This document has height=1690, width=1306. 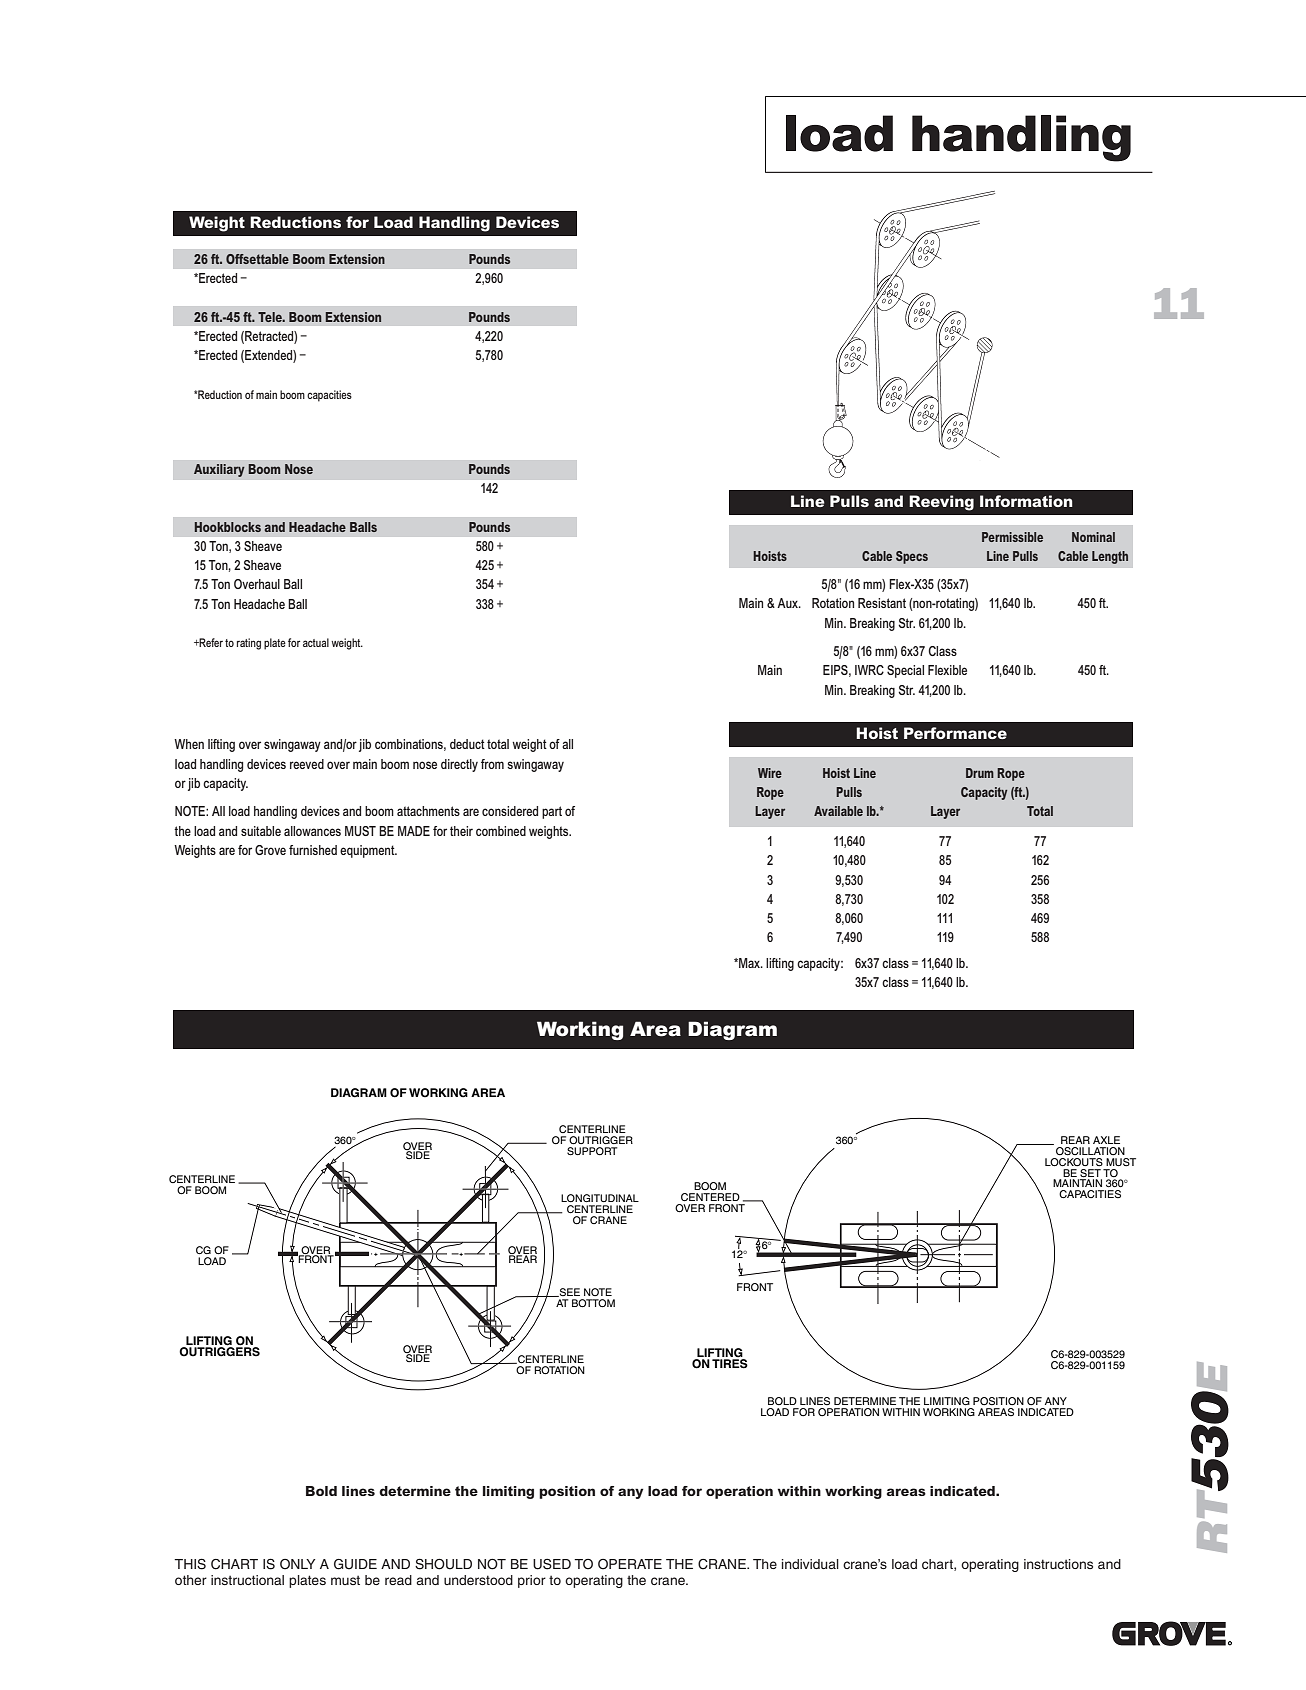 What do you see at coordinates (838, 811) in the document?
I see `Available` at bounding box center [838, 811].
